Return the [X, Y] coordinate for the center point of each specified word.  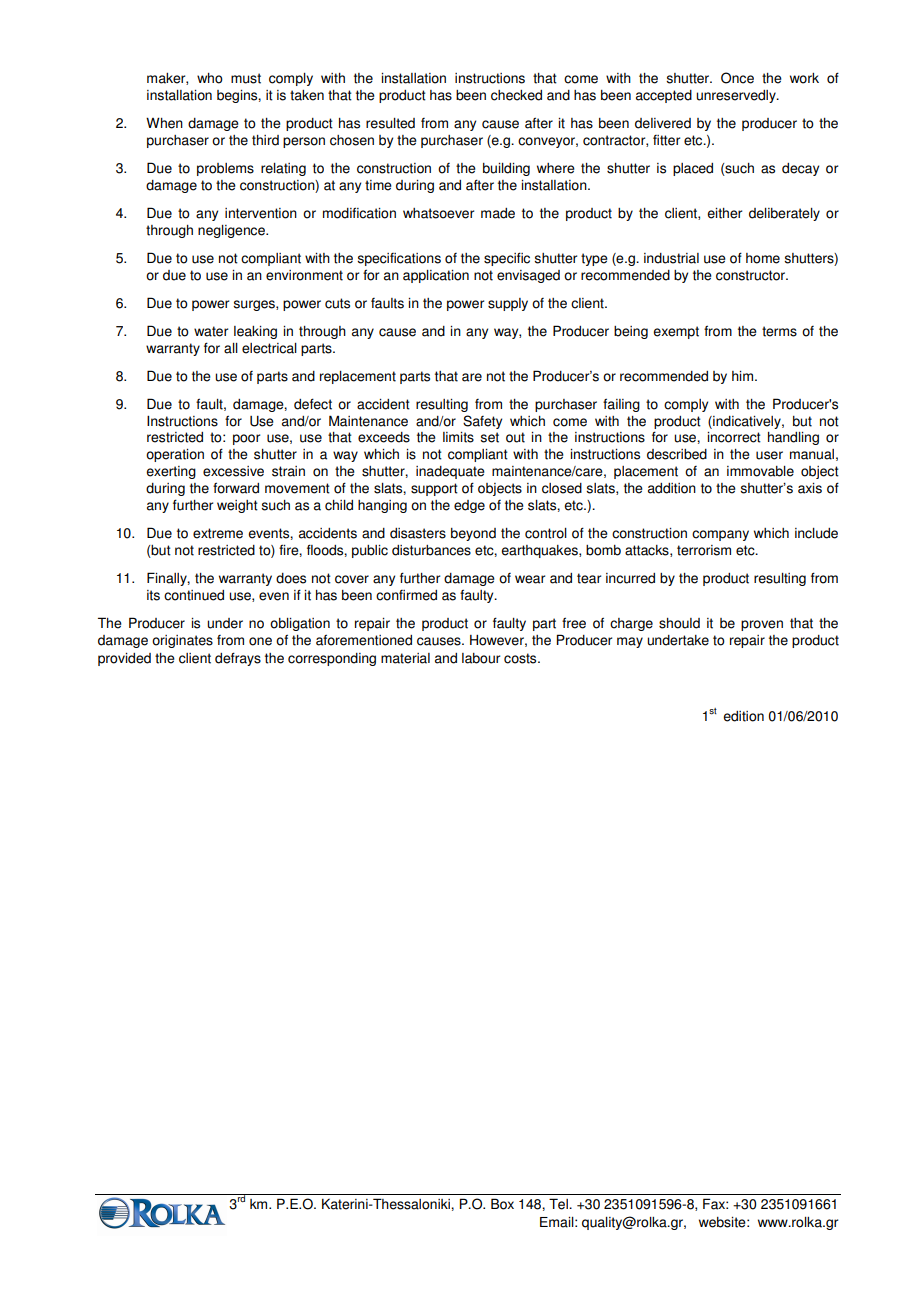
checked [516, 95]
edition [743, 716]
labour [481, 658]
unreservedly [737, 96]
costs [521, 658]
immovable [760, 471]
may [630, 642]
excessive [233, 471]
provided [124, 659]
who [210, 78]
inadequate [450, 472]
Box [502, 1204]
